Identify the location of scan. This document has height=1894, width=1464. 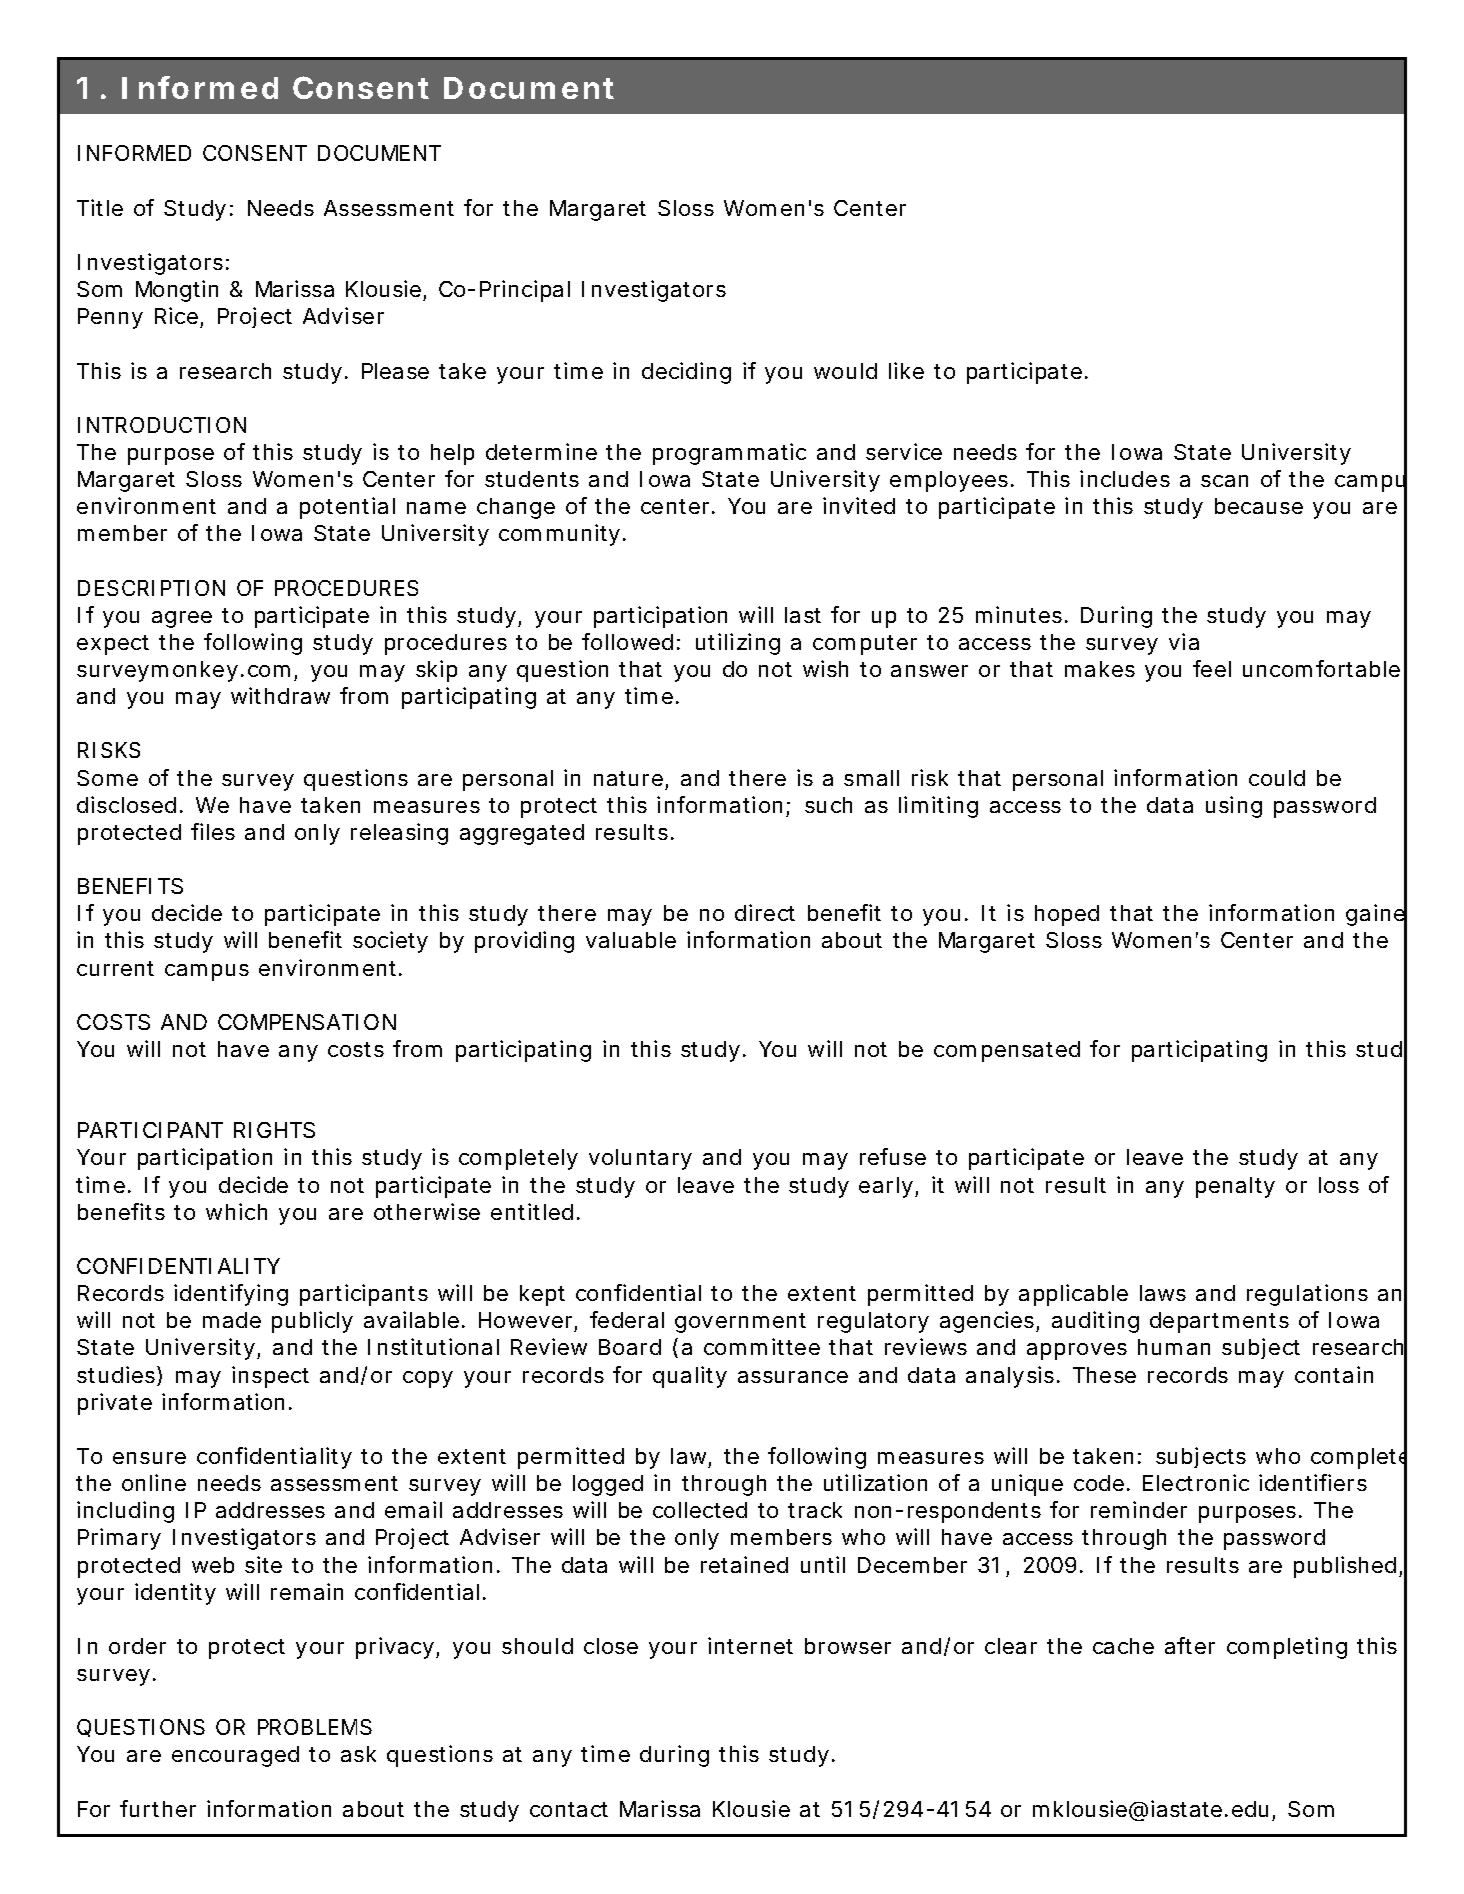
(1224, 481).
